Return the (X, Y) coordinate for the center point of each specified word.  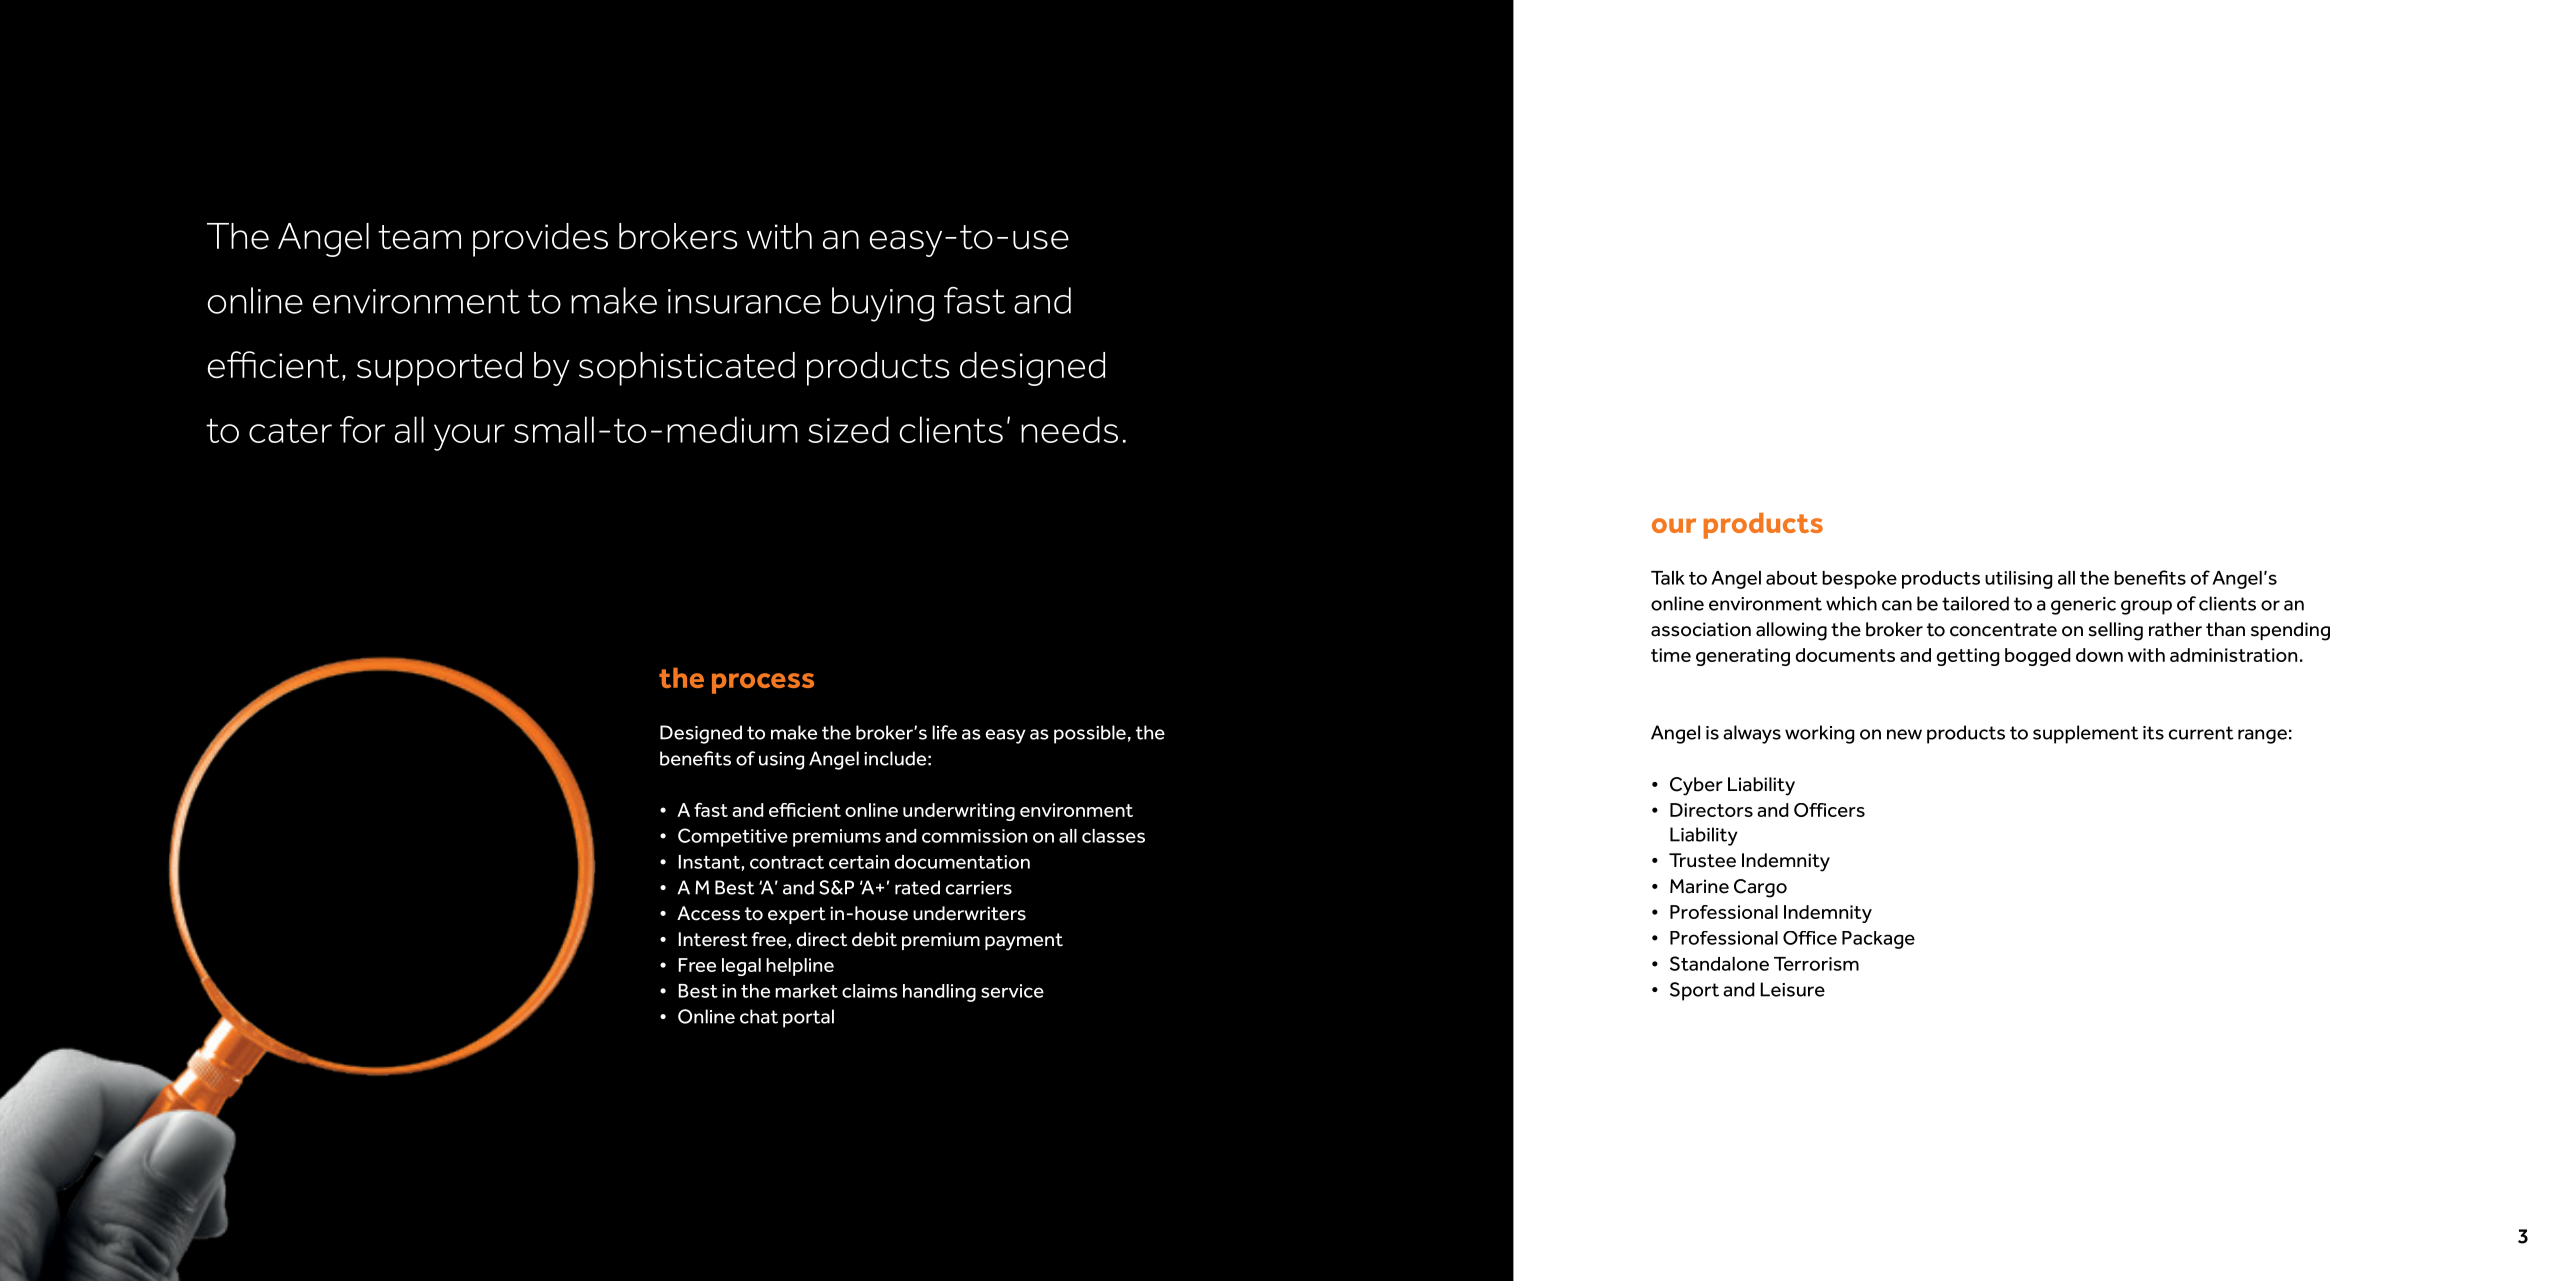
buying (883, 304)
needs (1069, 429)
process (763, 683)
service (1012, 991)
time (1671, 655)
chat (759, 1016)
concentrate (2003, 630)
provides (540, 240)
